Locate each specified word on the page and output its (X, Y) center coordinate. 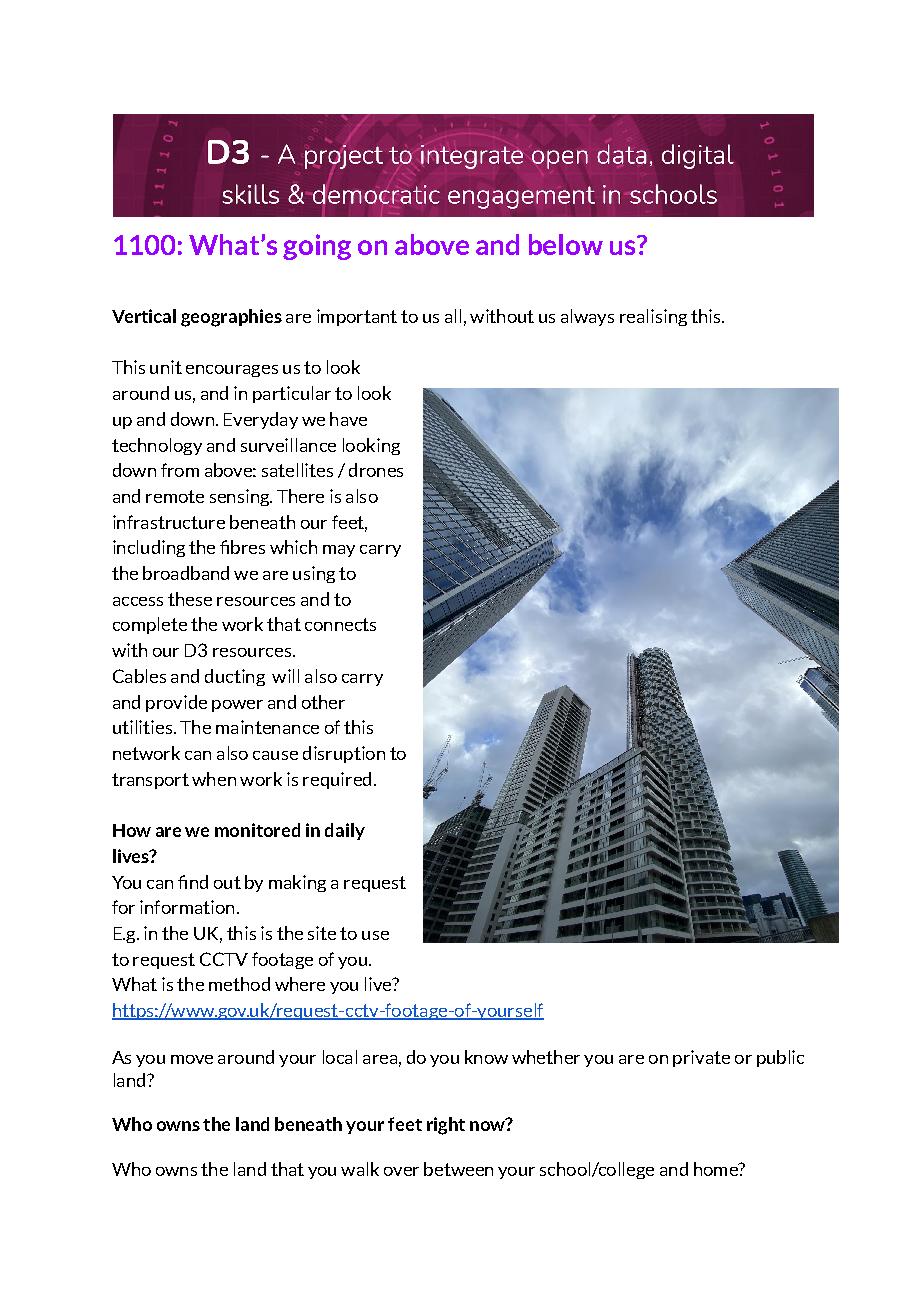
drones (376, 470)
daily (345, 831)
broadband (186, 573)
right (446, 1126)
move (192, 1059)
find (193, 882)
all (453, 316)
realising (653, 317)
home (717, 1169)
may (339, 551)
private (701, 1058)
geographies (231, 318)
